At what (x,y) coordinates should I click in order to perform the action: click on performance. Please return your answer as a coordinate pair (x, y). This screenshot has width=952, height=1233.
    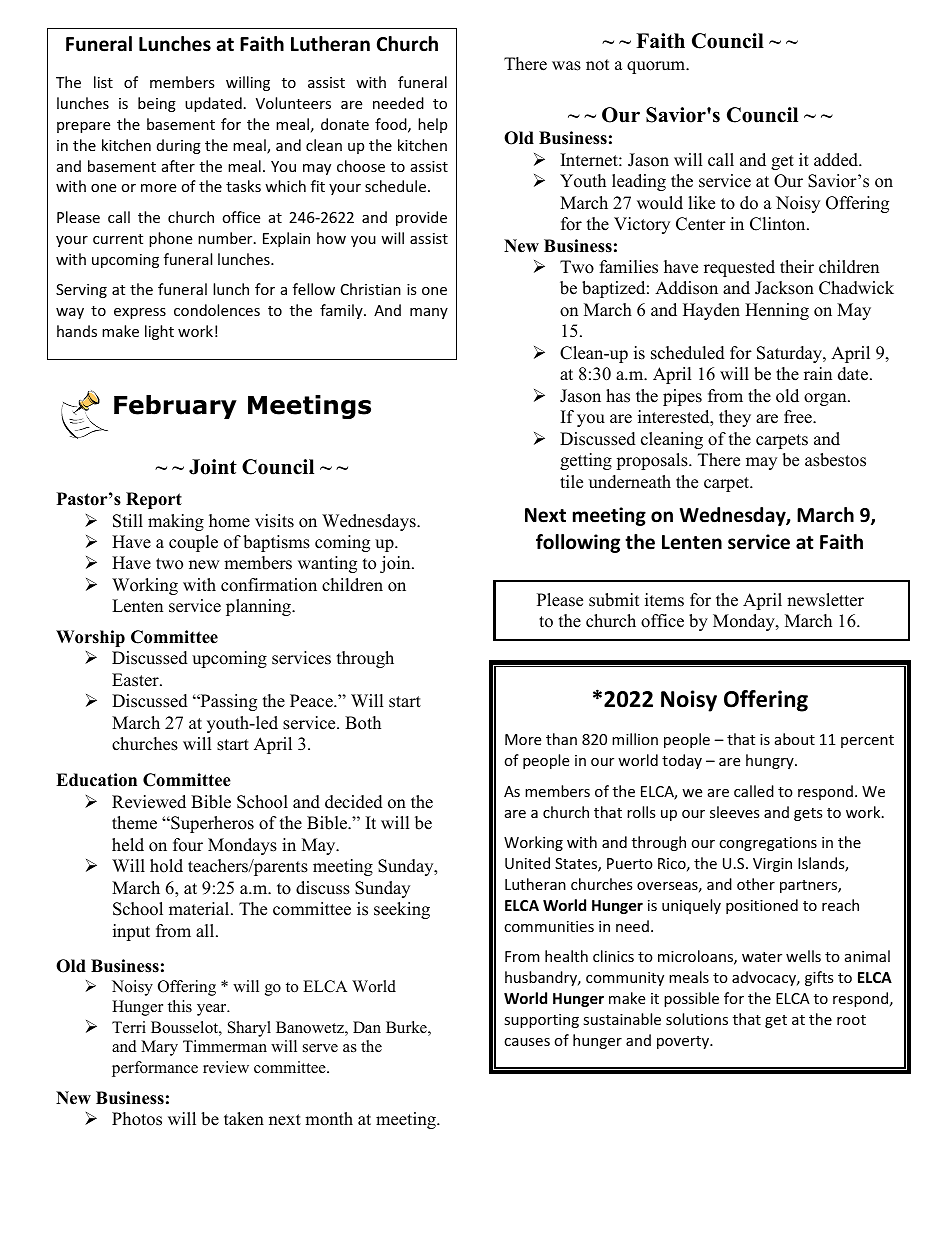
    Looking at the image, I should click on (155, 1069).
